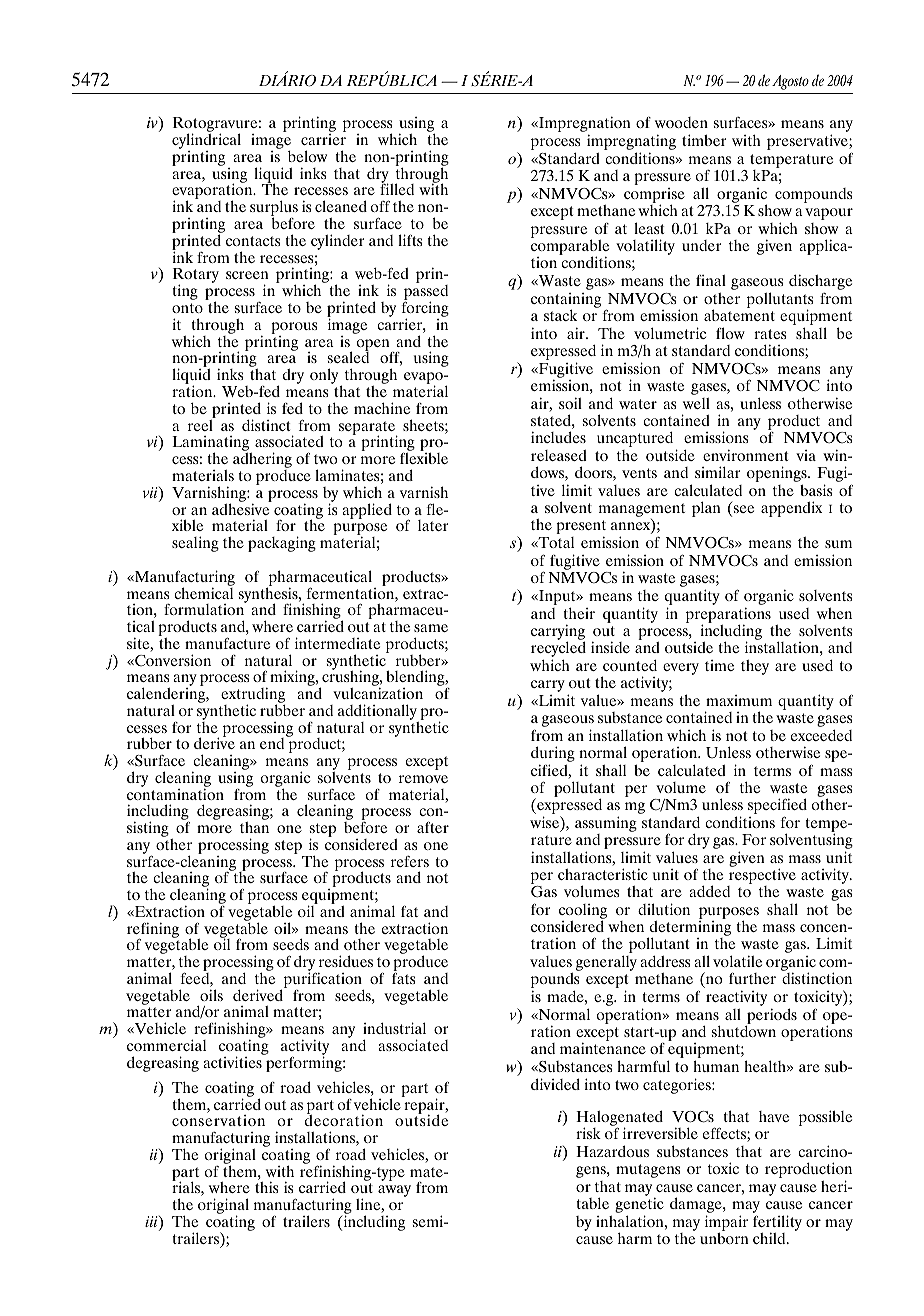 The width and height of the page is (924, 1316). I want to click on lifts, so click(410, 240).
